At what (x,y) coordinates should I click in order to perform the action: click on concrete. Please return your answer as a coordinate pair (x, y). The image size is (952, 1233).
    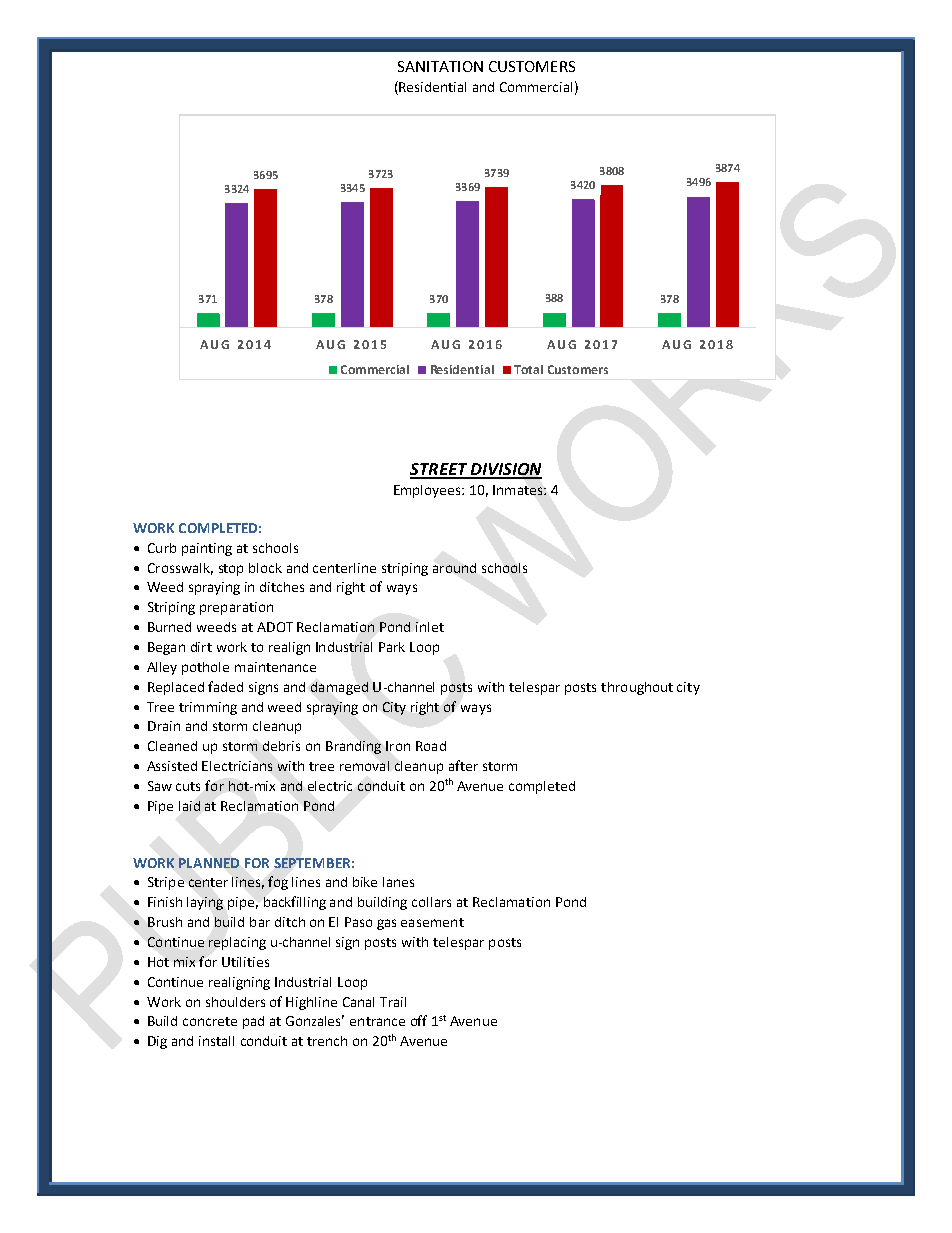
    Looking at the image, I should click on (210, 1021).
